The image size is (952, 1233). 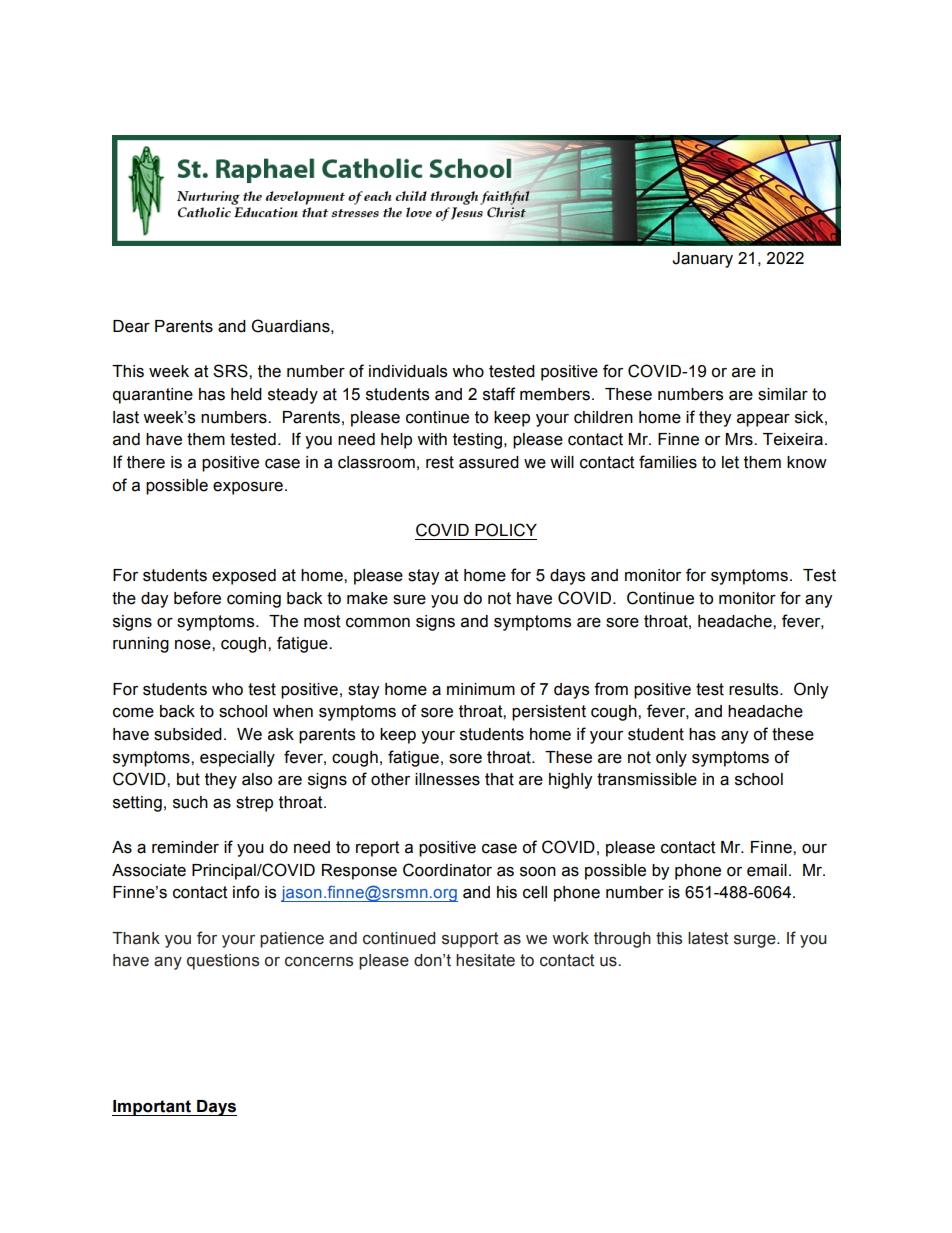 What do you see at coordinates (447, 870) in the image?
I see `Coordinator` at bounding box center [447, 870].
